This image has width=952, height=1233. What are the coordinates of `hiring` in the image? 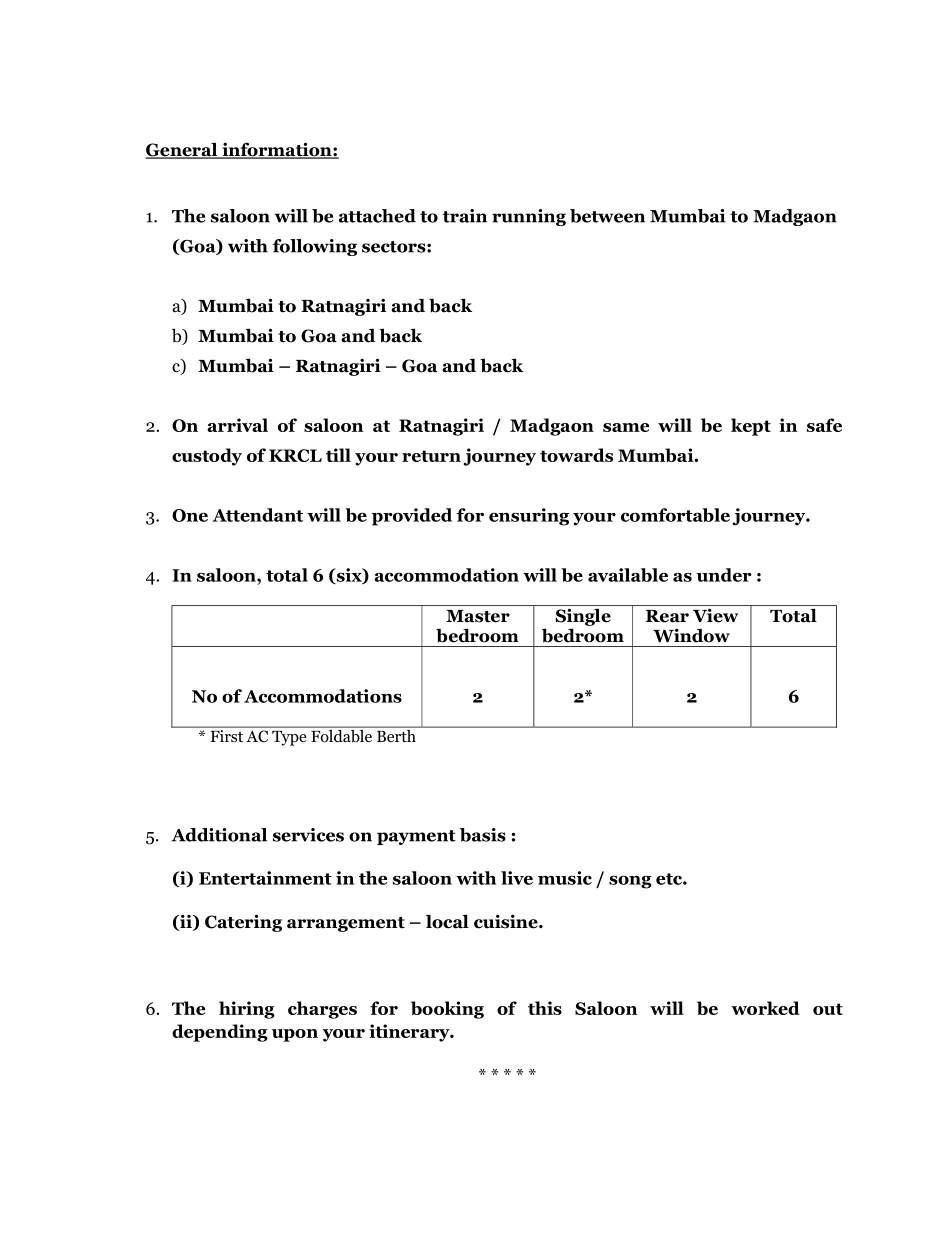 It's located at (247, 1010).
